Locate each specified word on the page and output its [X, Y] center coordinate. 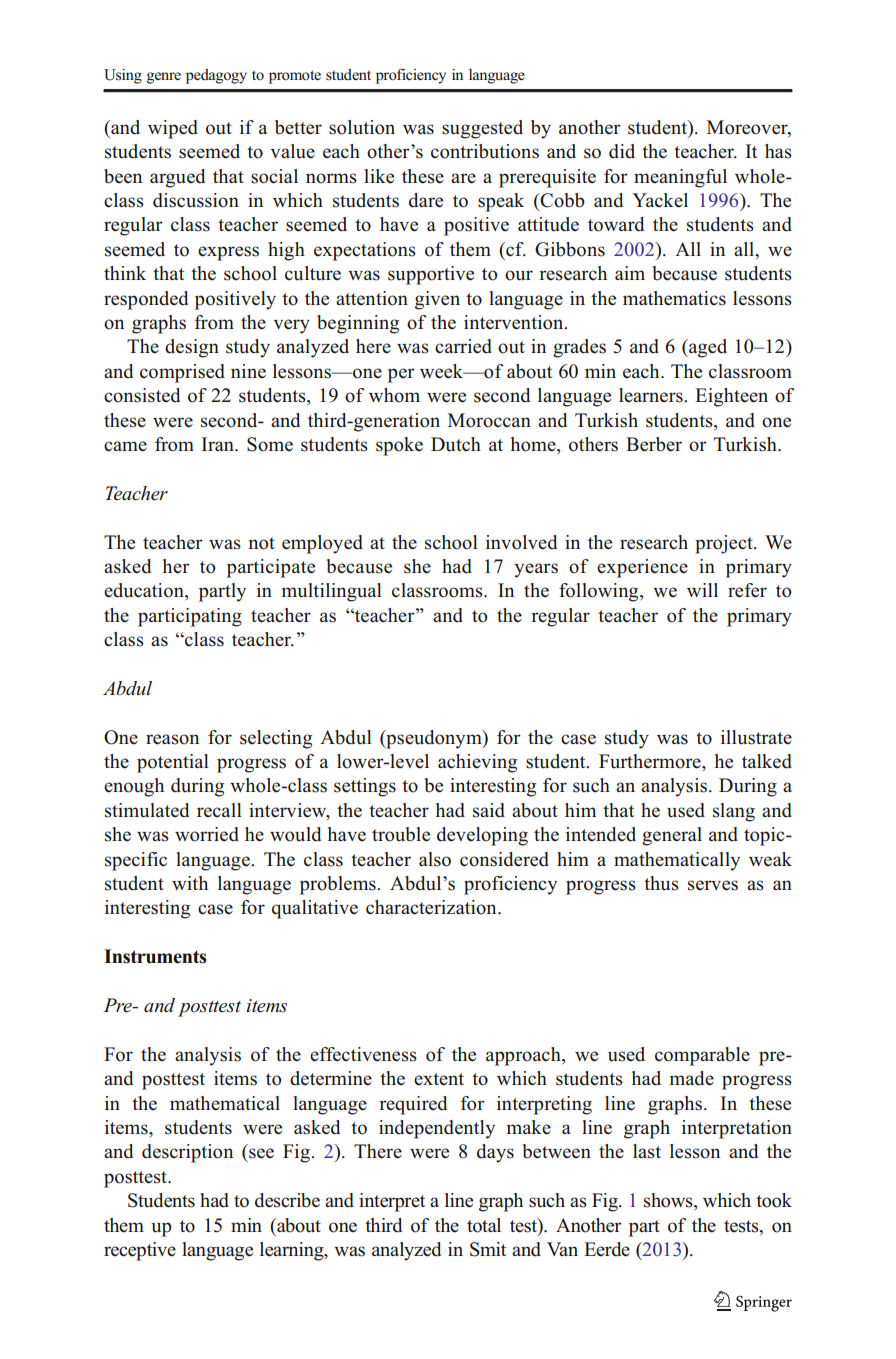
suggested [482, 129]
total [484, 1225]
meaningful [680, 178]
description [187, 1153]
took [774, 1200]
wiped [173, 129]
